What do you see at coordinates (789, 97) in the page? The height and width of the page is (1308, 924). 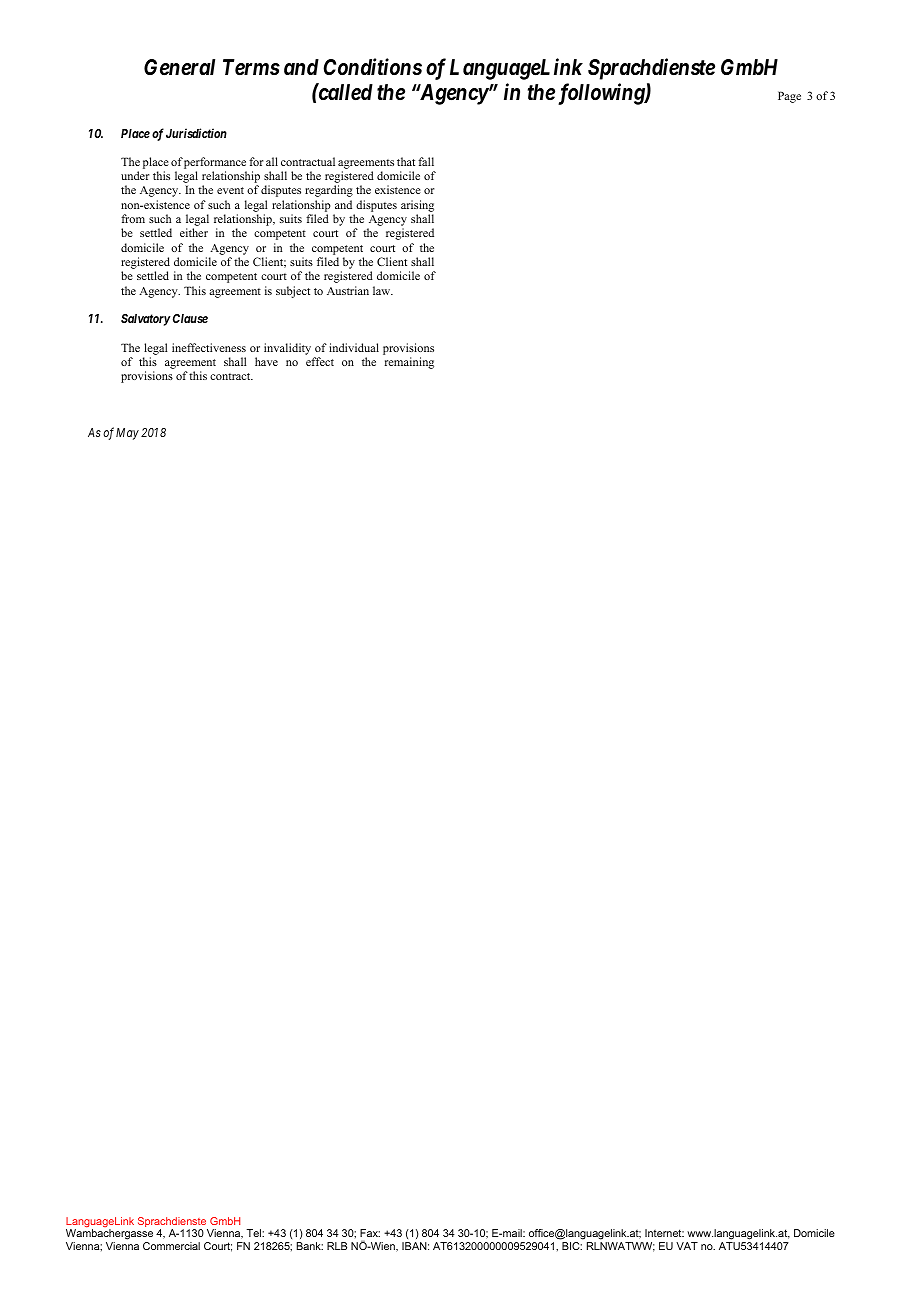 I see `Page` at bounding box center [789, 97].
